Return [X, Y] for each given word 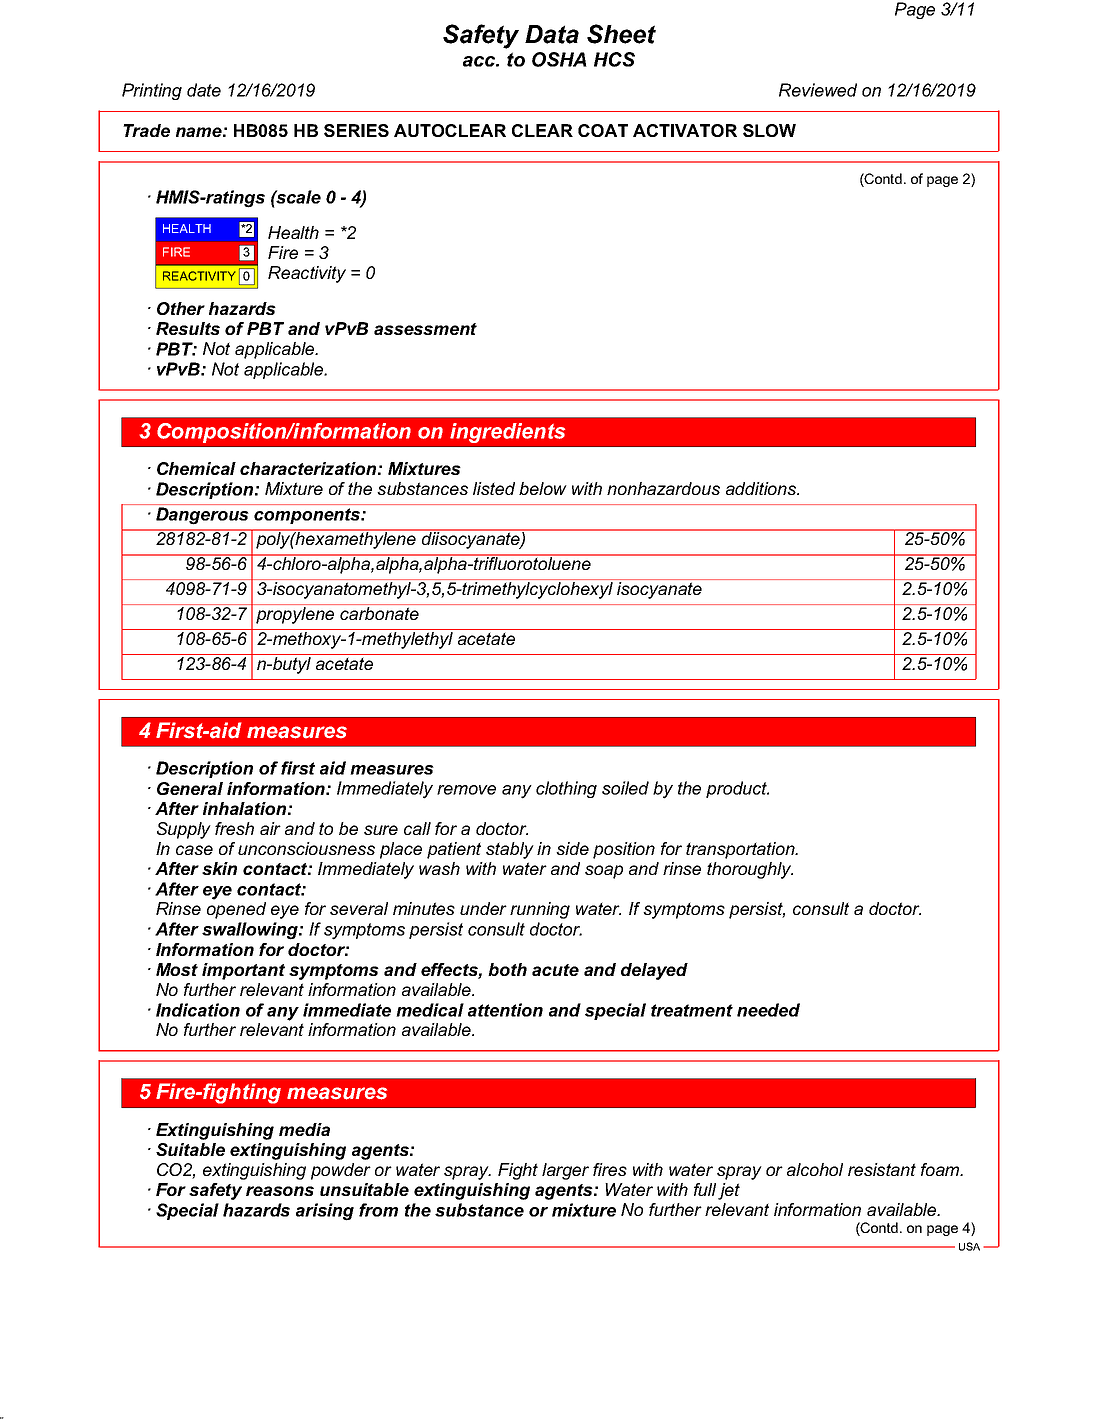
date [204, 90]
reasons [280, 1191]
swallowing [251, 931]
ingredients [507, 433]
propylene [295, 615]
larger [565, 1171]
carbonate [379, 613]
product [737, 789]
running [540, 910]
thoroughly [750, 870]
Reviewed [818, 90]
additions [762, 488]
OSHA [559, 59]
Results [188, 328]
